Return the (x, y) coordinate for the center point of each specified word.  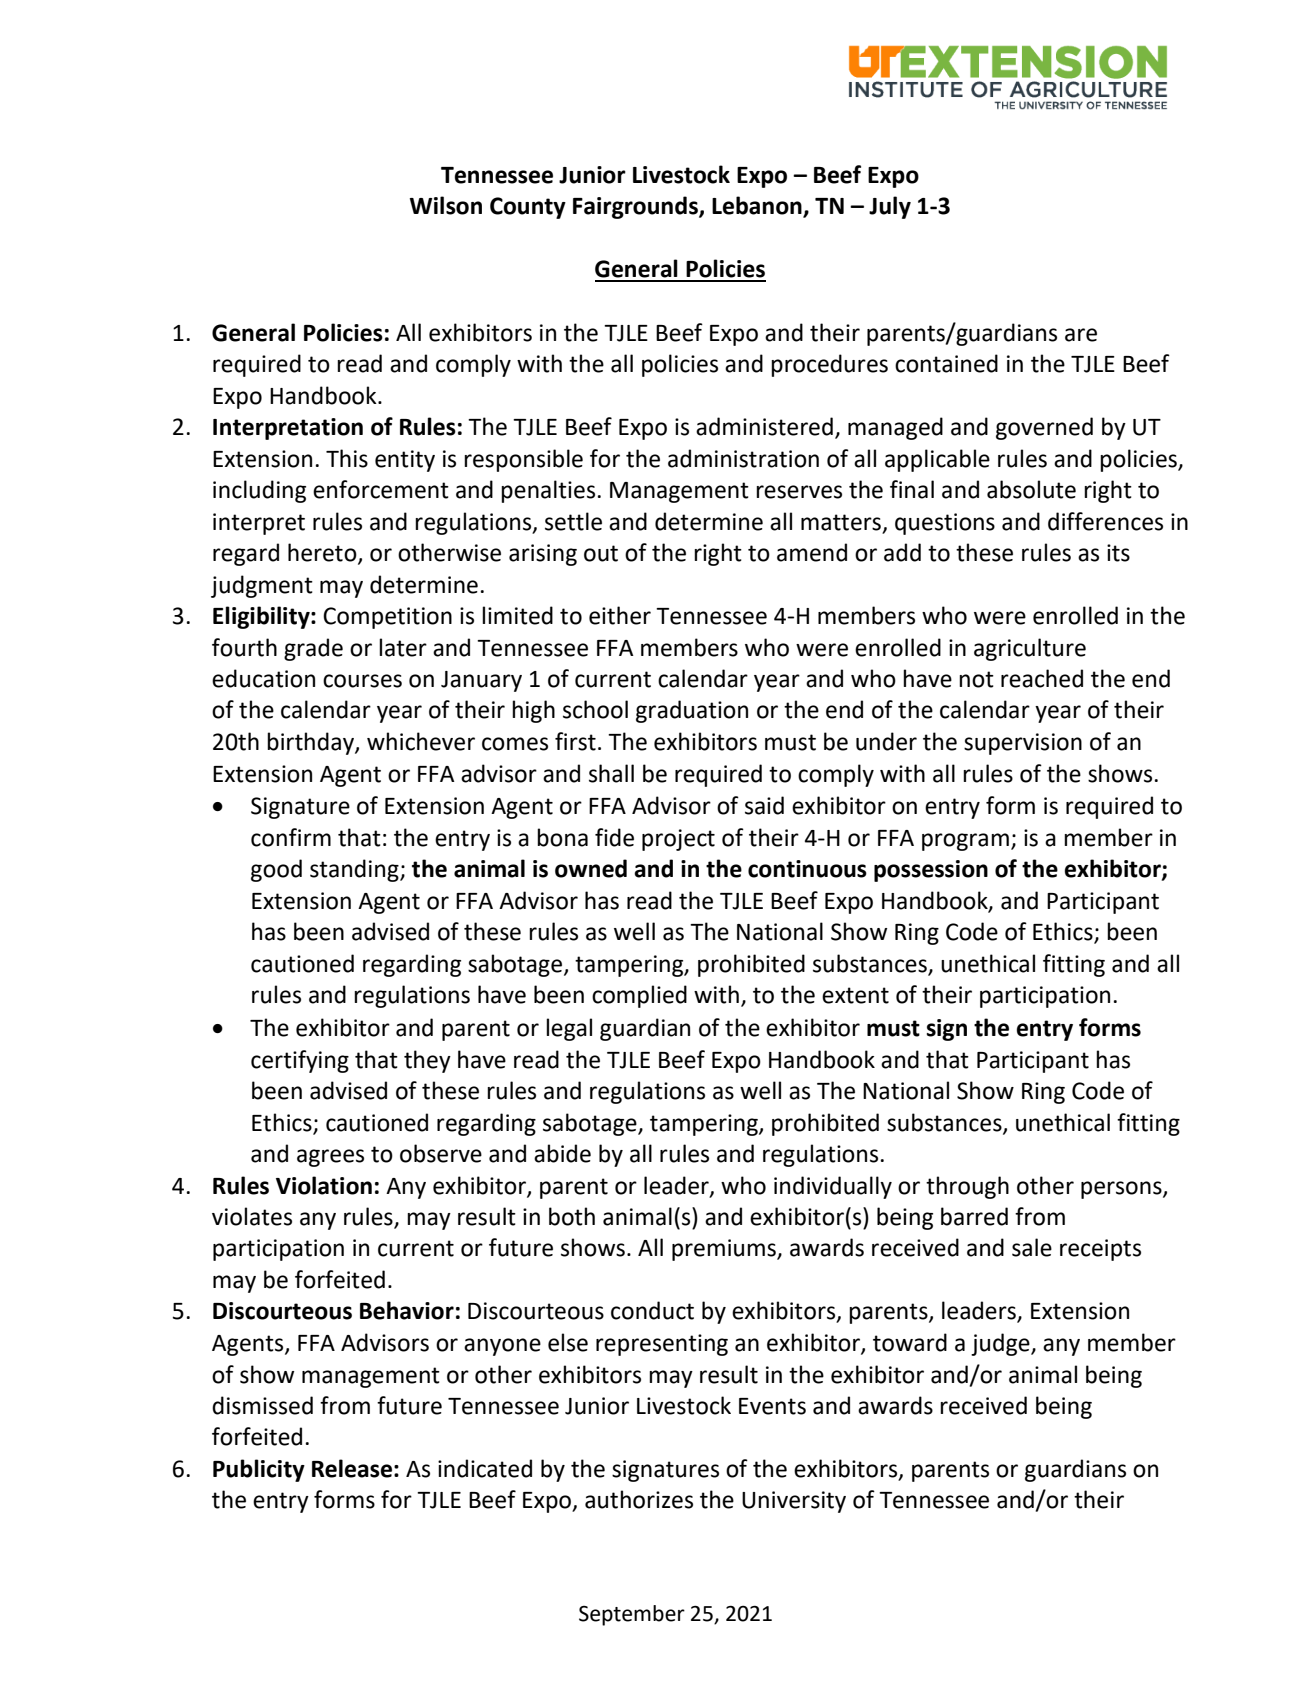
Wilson (446, 205)
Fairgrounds (636, 207)
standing (355, 870)
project (678, 840)
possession (931, 871)
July (890, 207)
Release (352, 1468)
